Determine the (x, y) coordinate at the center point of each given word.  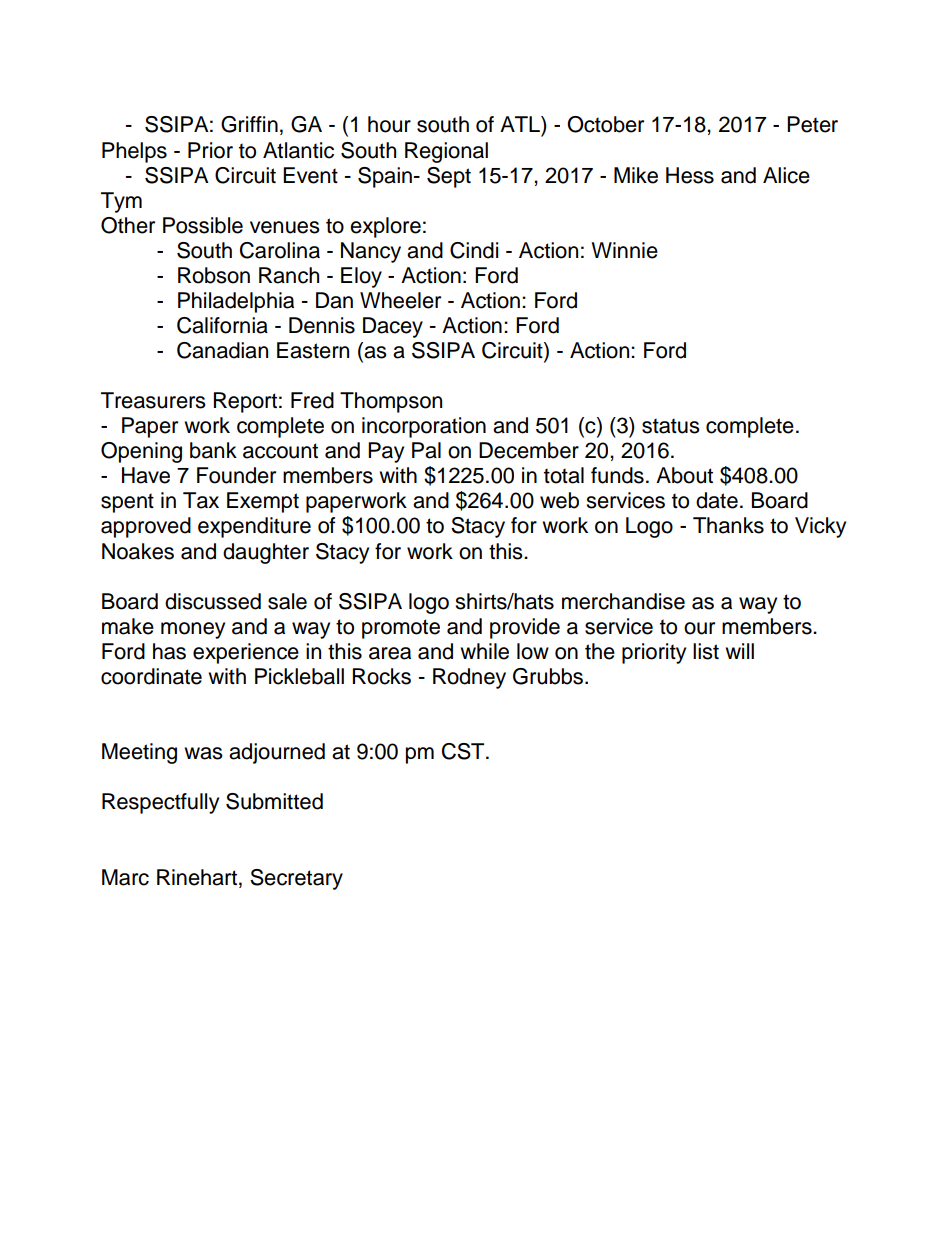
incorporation (424, 427)
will (739, 651)
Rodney (469, 678)
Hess (690, 175)
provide (525, 628)
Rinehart (198, 877)
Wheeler (400, 300)
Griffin (249, 124)
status (671, 426)
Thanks (728, 525)
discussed (213, 601)
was (203, 753)
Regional (446, 152)
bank (213, 450)
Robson (214, 275)
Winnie (624, 250)
